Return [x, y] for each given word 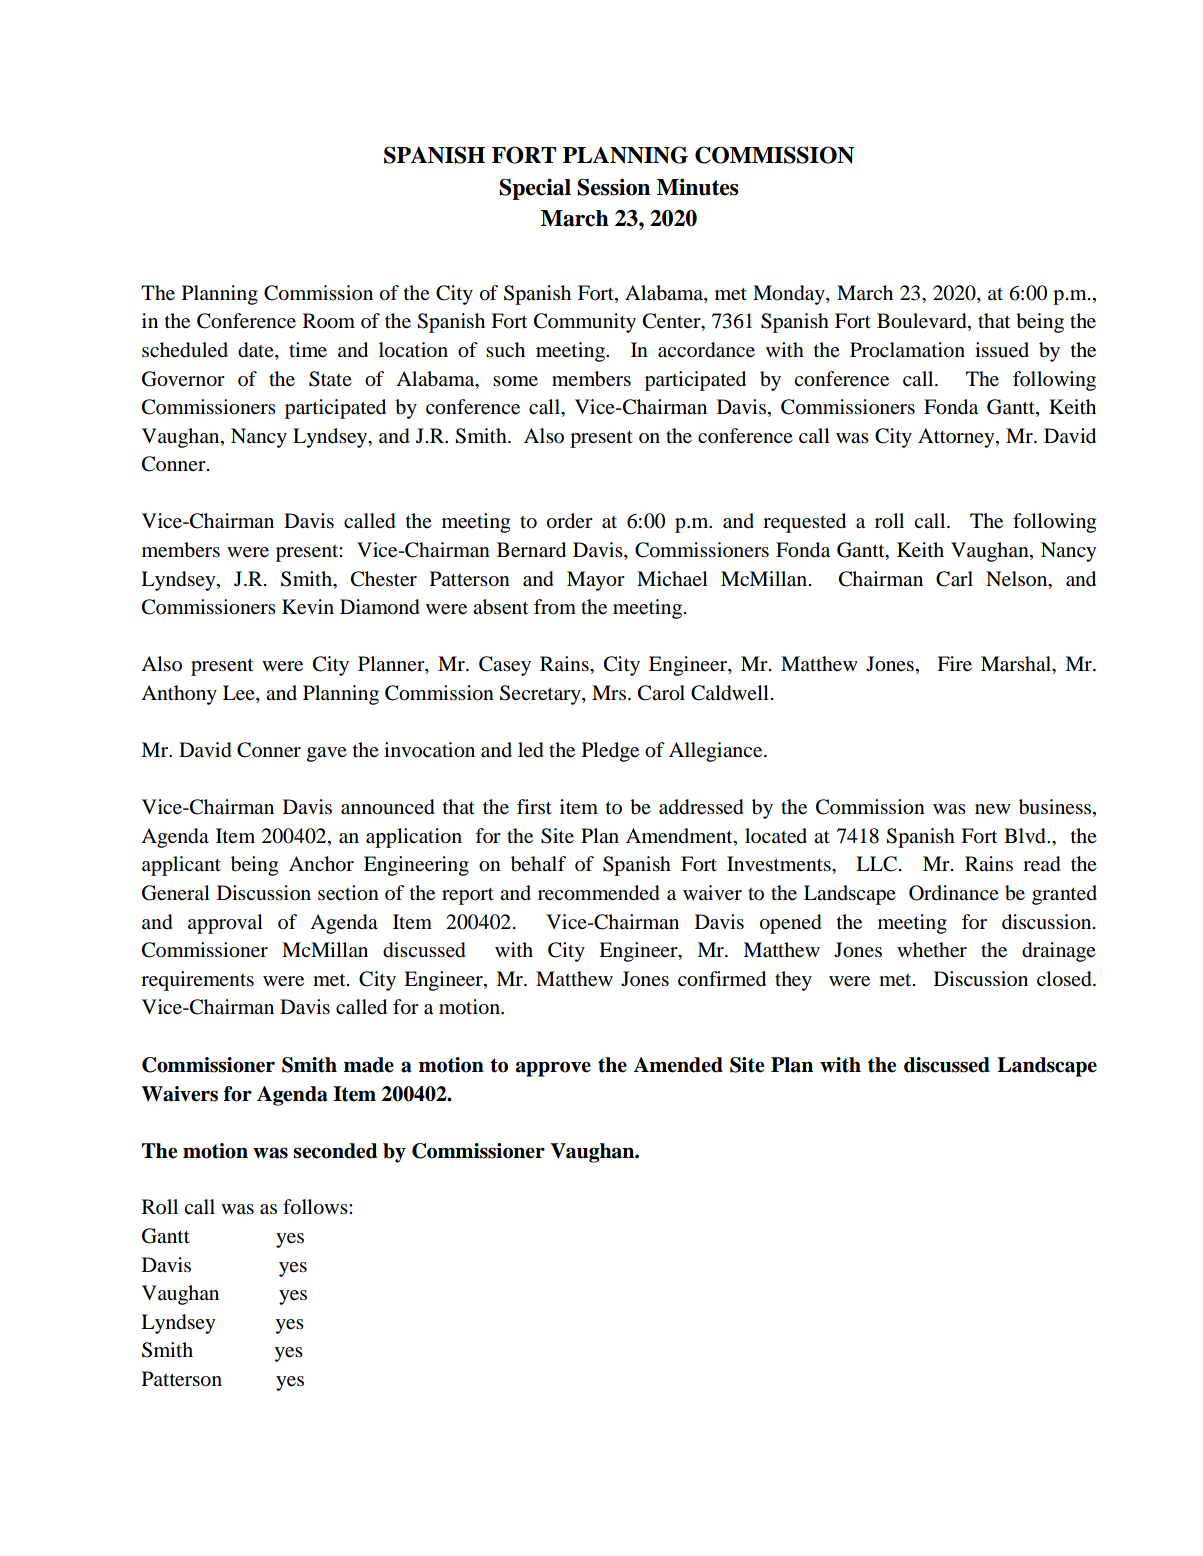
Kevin [308, 607]
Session [613, 187]
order [570, 521]
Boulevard [923, 322]
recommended [599, 893]
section [348, 893]
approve [553, 1069]
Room [329, 321]
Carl [954, 579]
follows [316, 1207]
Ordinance [954, 893]
